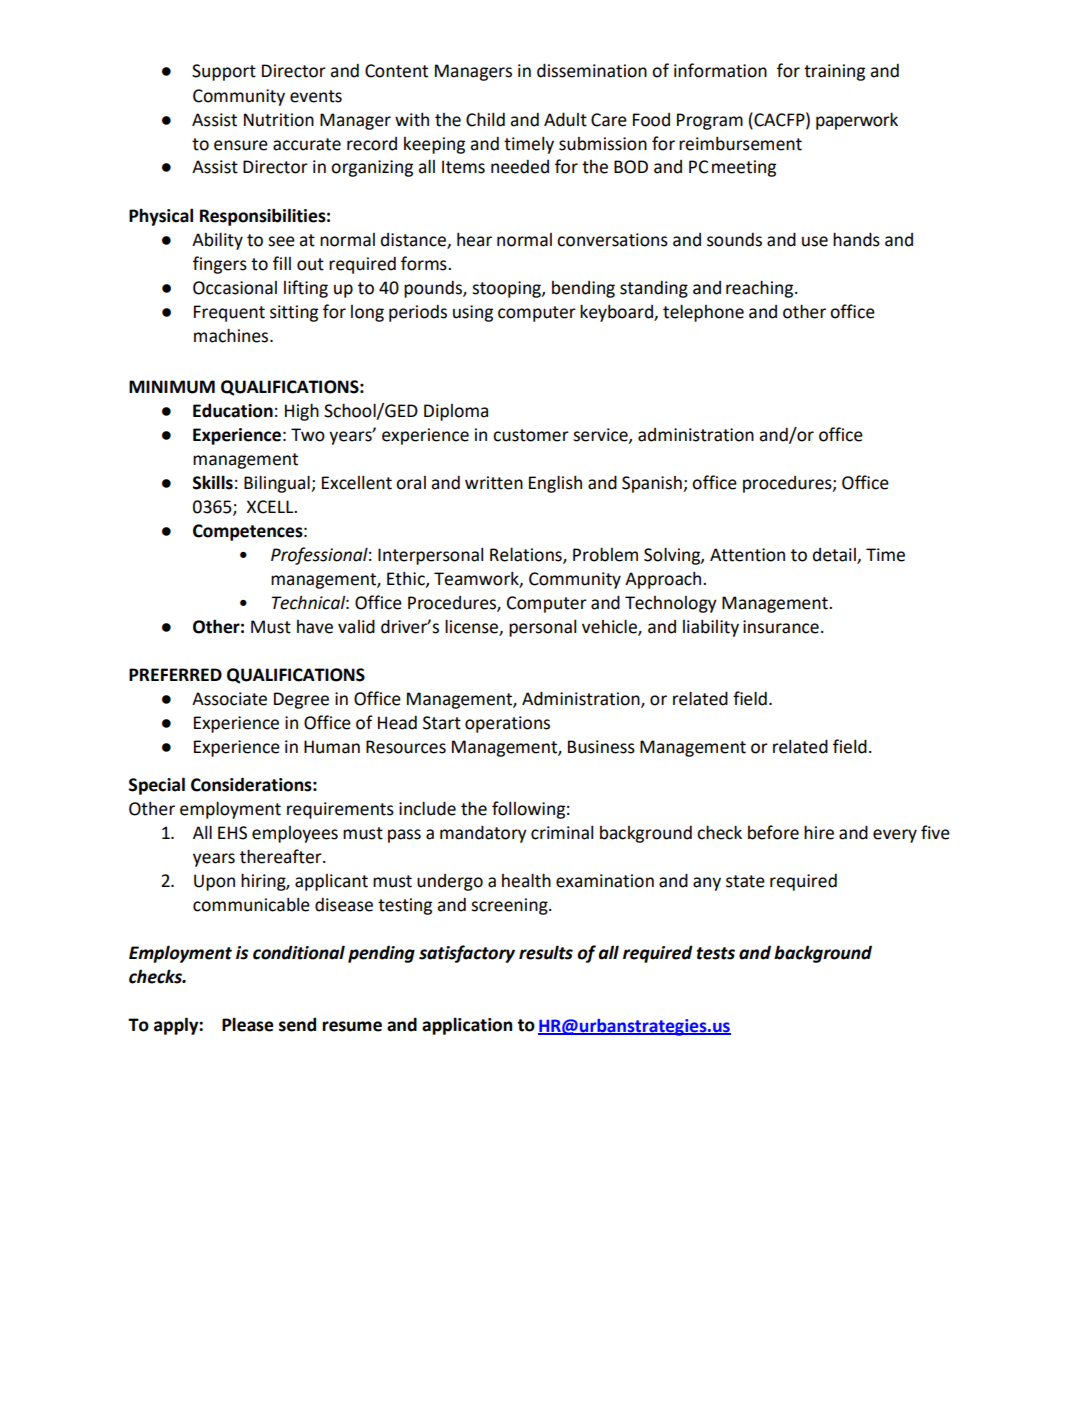 The image size is (1091, 1412). Describe the element at coordinates (565, 119) in the image. I see `Adult` at that location.
